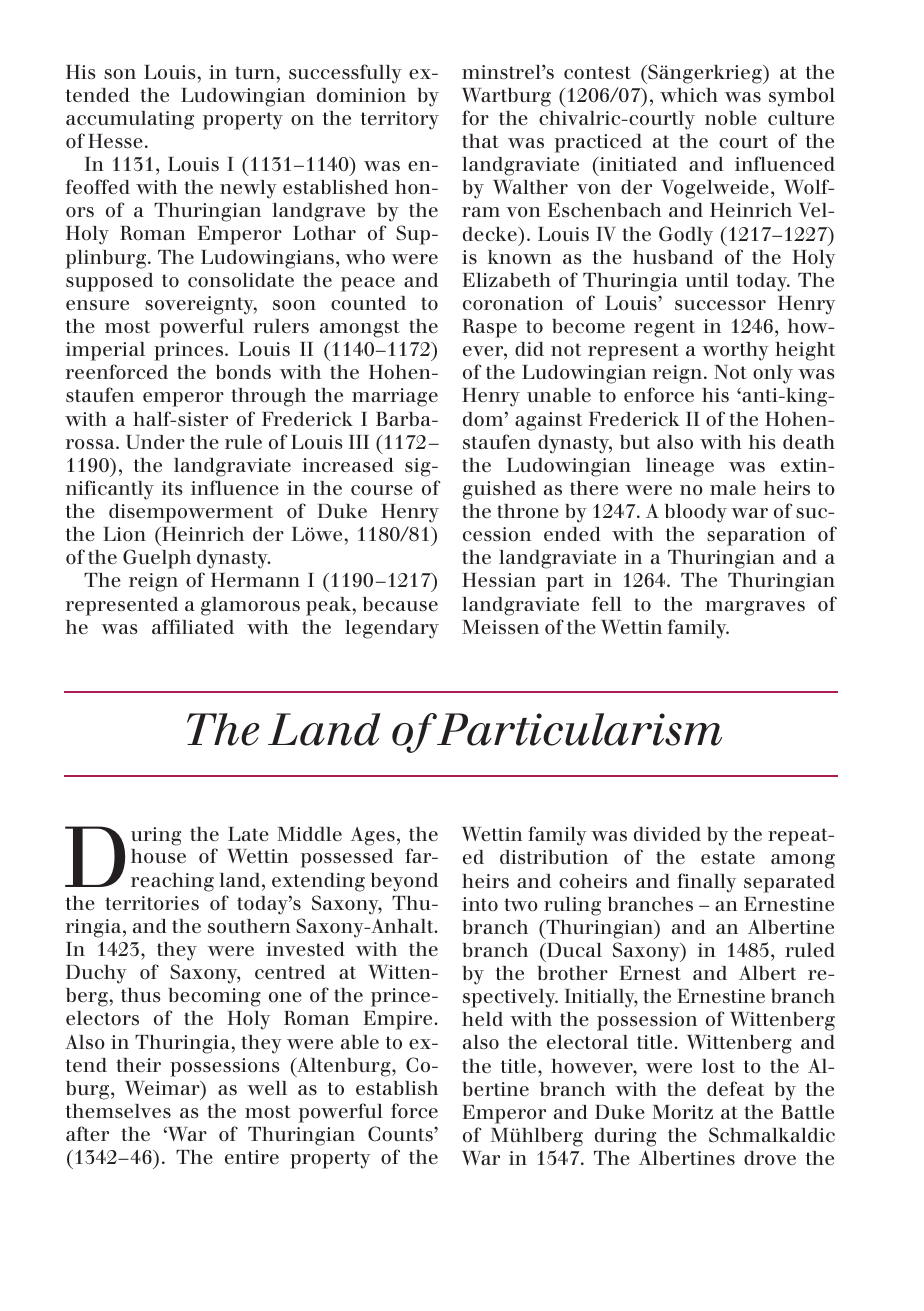 The image size is (924, 1311). I want to click on held, so click(482, 1019).
